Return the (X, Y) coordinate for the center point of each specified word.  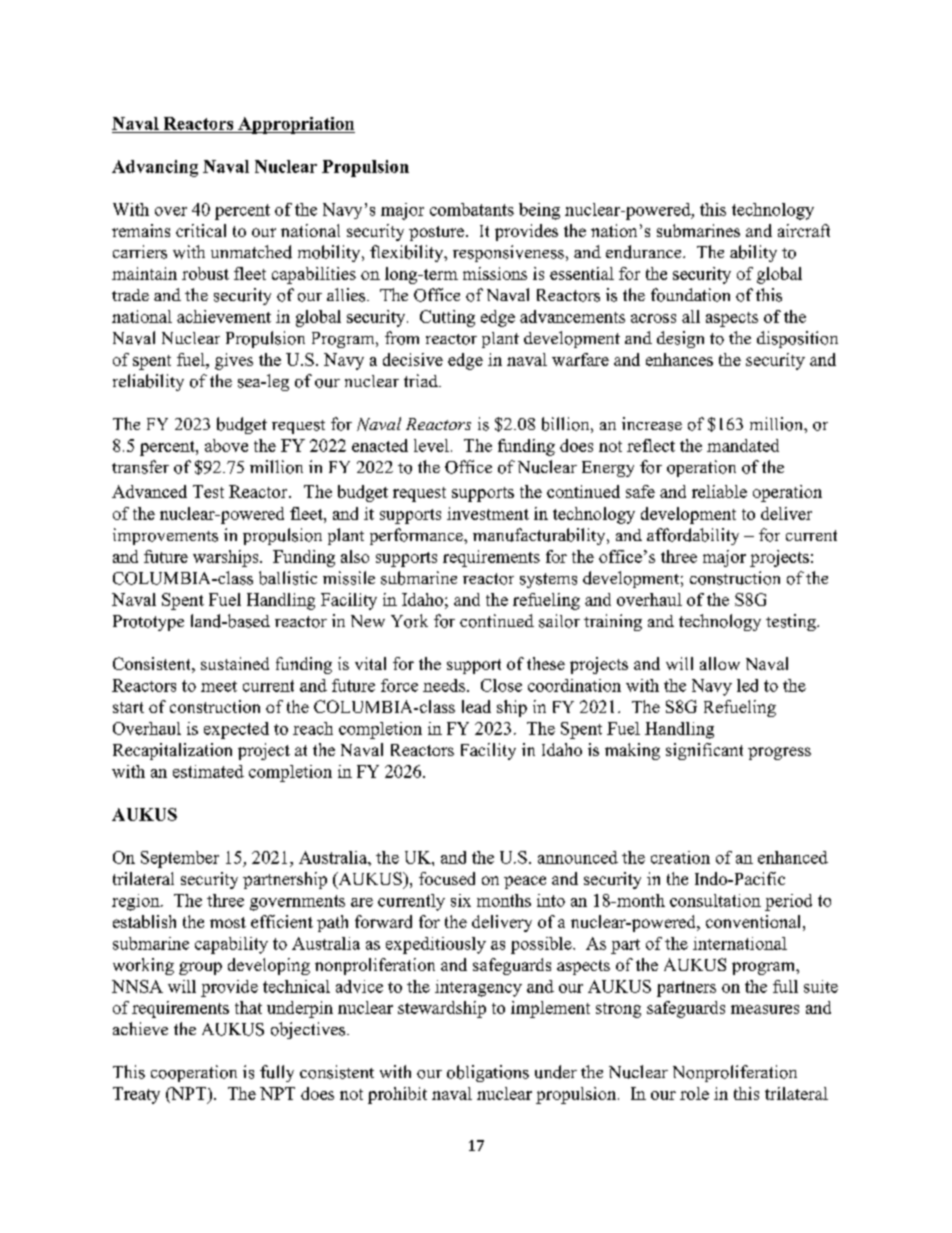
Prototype (148, 623)
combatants (472, 209)
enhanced (793, 857)
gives (234, 361)
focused (447, 878)
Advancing (155, 168)
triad (422, 380)
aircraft (804, 230)
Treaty (136, 1095)
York (409, 621)
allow (720, 663)
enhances (679, 359)
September (180, 859)
